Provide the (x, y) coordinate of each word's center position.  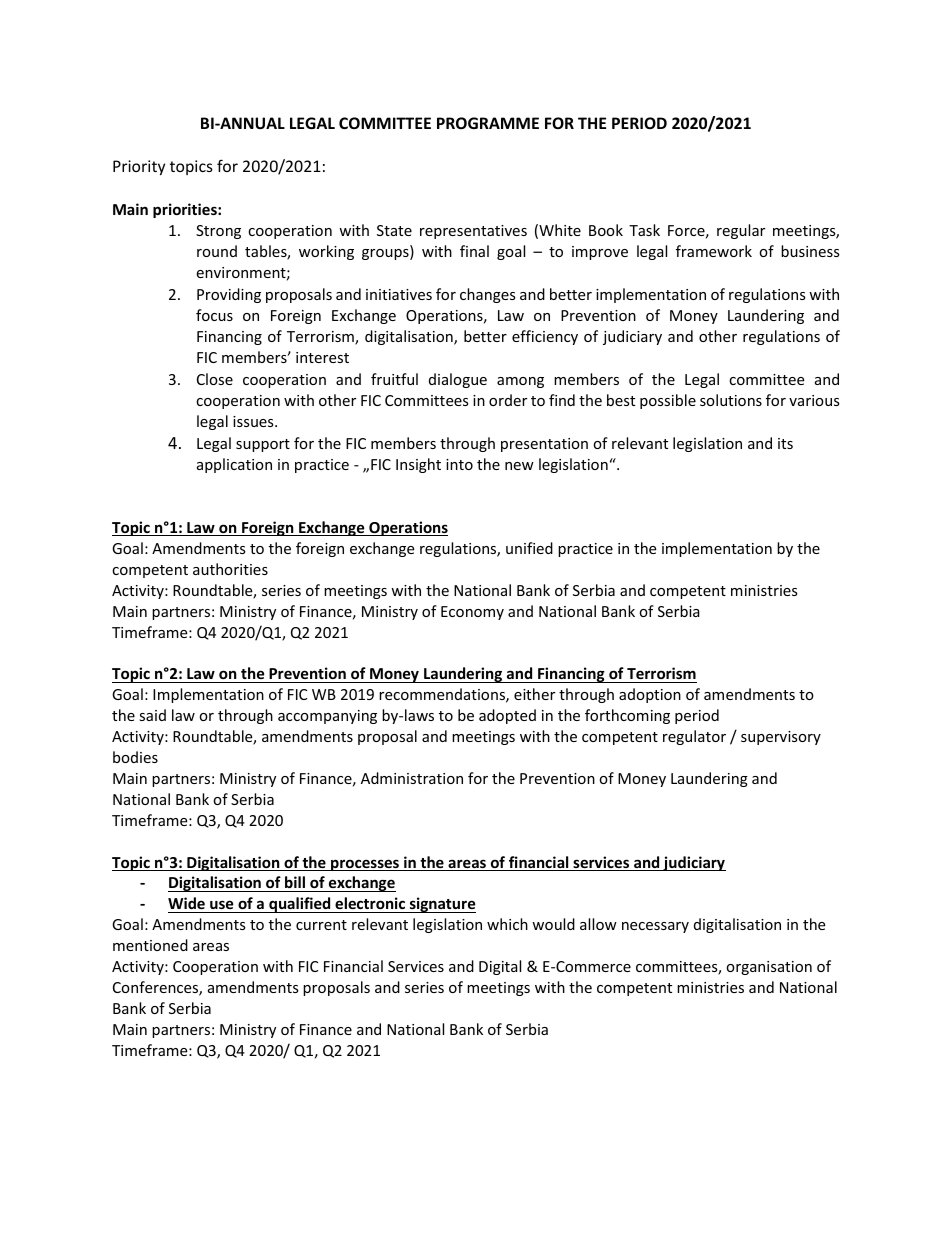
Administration (412, 778)
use (222, 906)
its (785, 443)
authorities (230, 569)
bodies (135, 757)
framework (714, 251)
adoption (650, 695)
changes (488, 295)
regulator (694, 737)
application (234, 465)
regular (741, 231)
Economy (472, 613)
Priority (139, 167)
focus (214, 315)
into (459, 464)
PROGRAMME (488, 123)
